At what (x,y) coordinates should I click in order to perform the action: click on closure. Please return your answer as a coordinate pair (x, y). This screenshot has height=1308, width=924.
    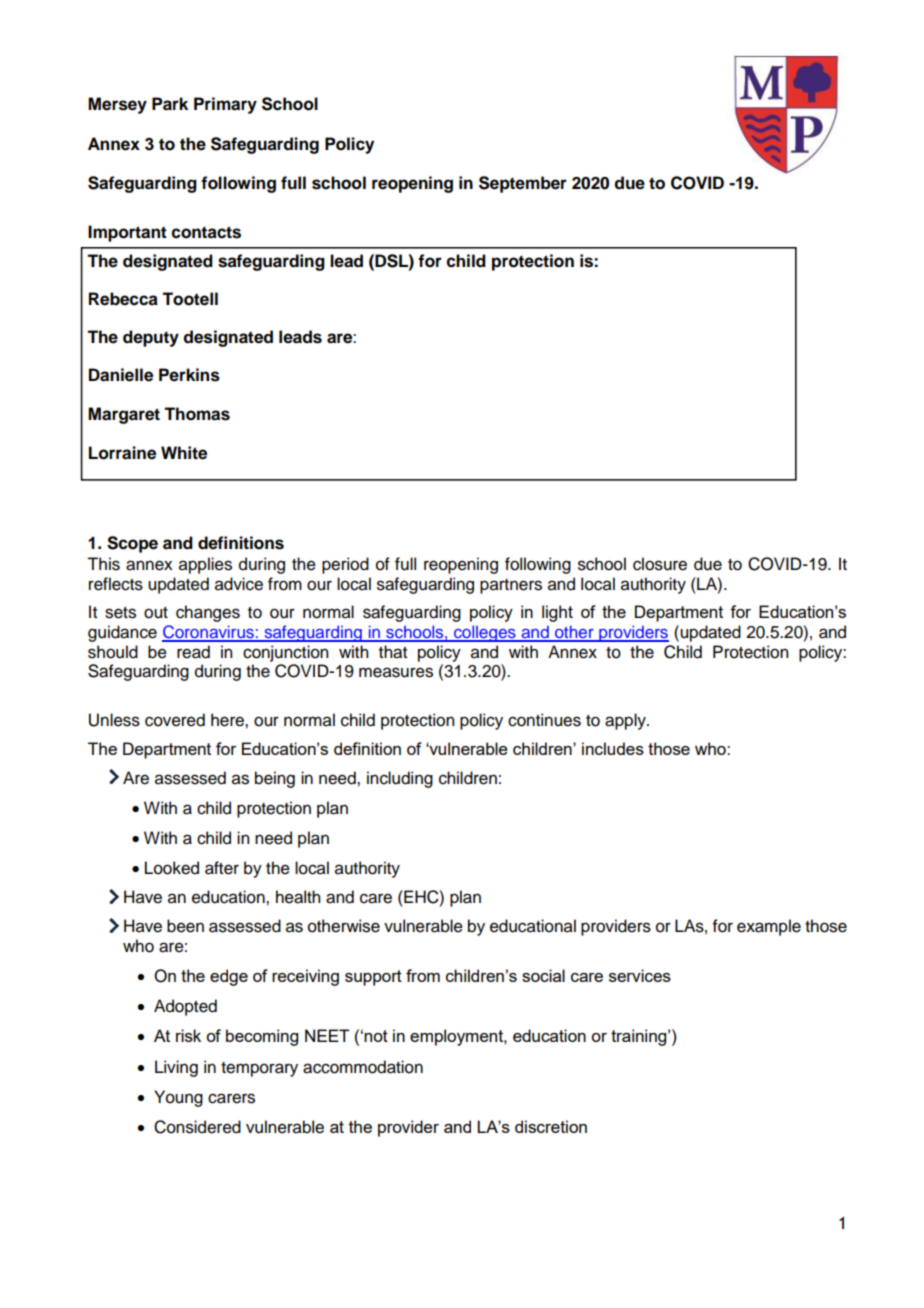
    Looking at the image, I should click on (660, 564).
